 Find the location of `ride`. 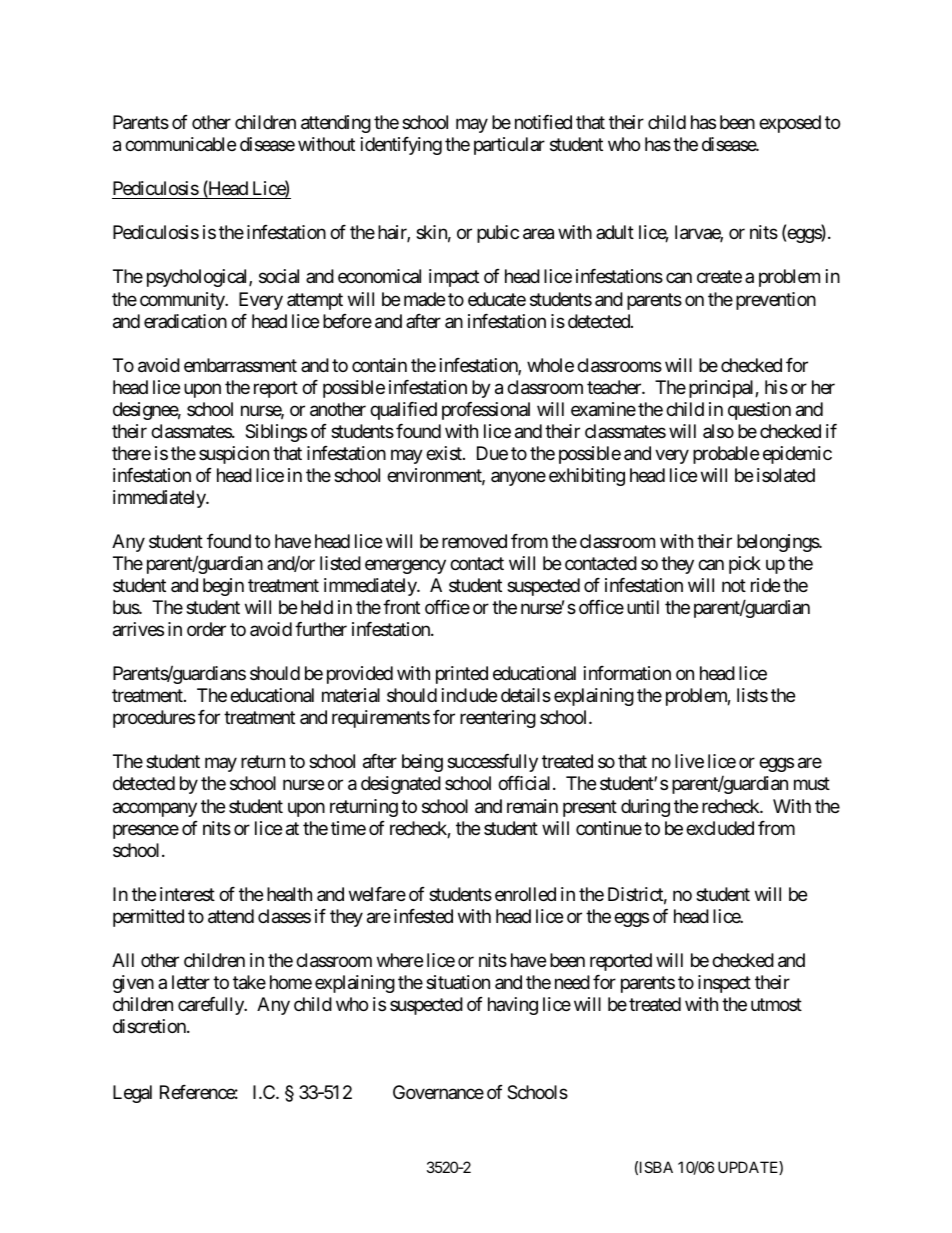

ride is located at coordinates (765, 585).
